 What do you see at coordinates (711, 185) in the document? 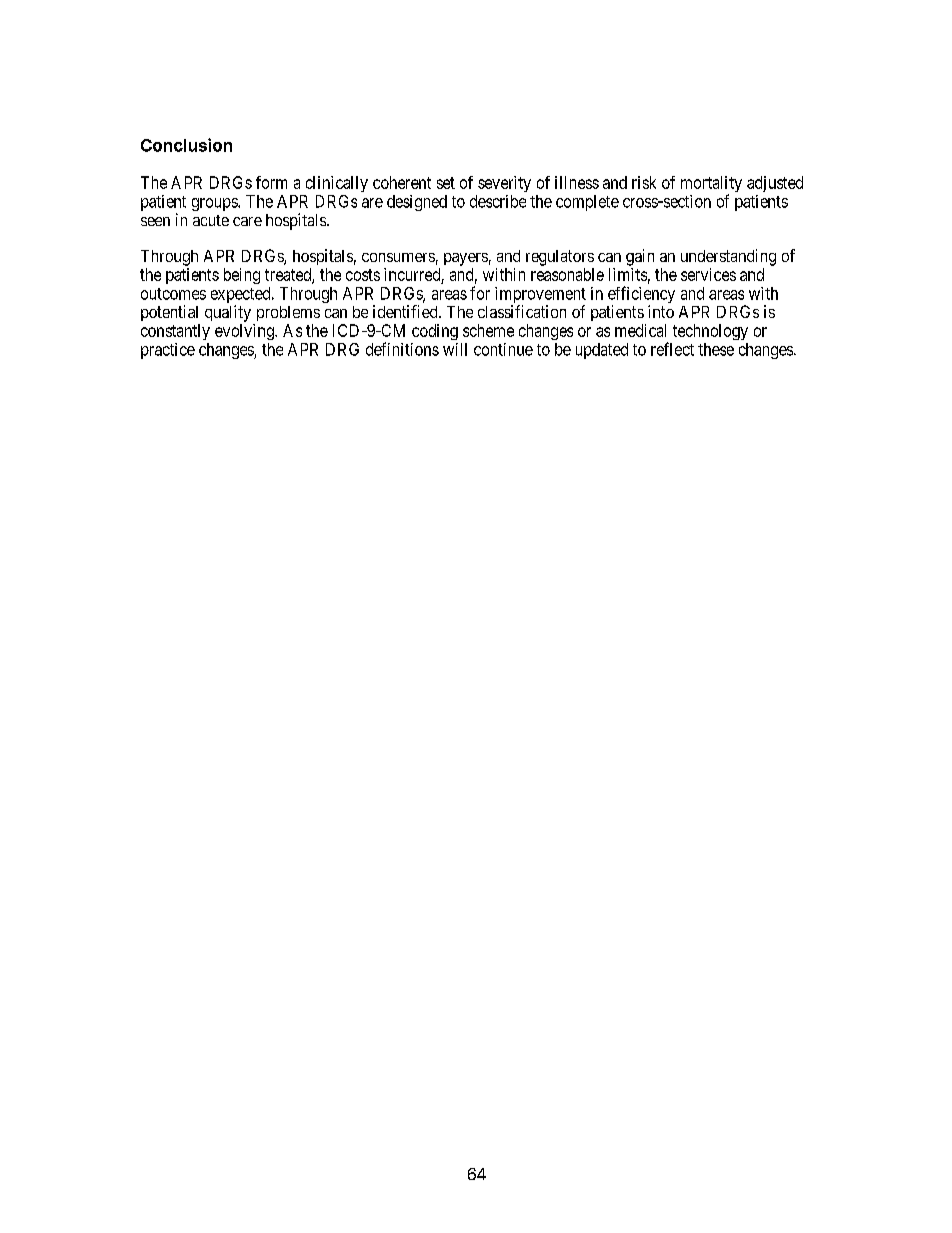
I see `mortality` at bounding box center [711, 185].
